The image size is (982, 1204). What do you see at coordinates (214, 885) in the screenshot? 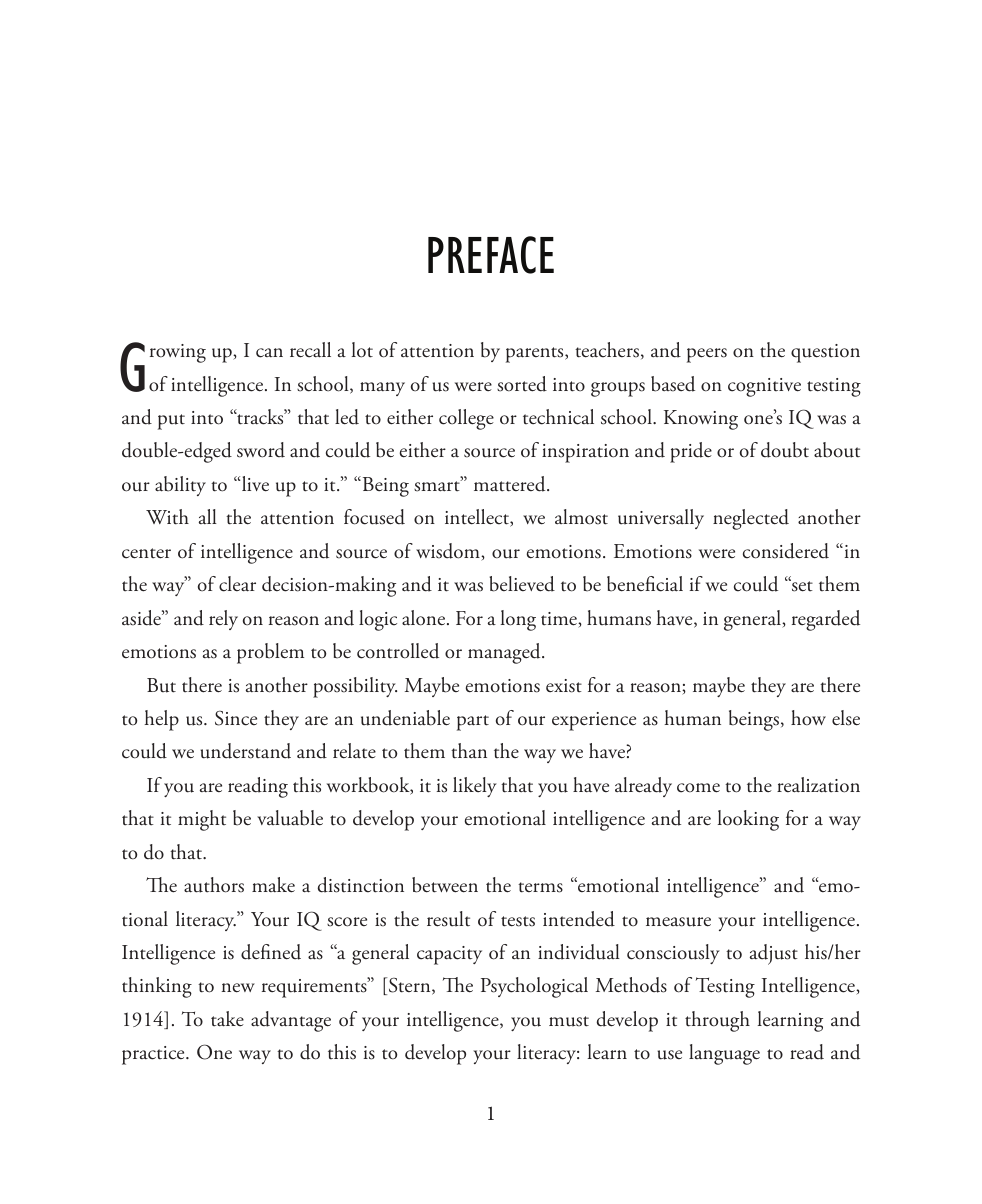
I see `authors` at bounding box center [214, 885].
